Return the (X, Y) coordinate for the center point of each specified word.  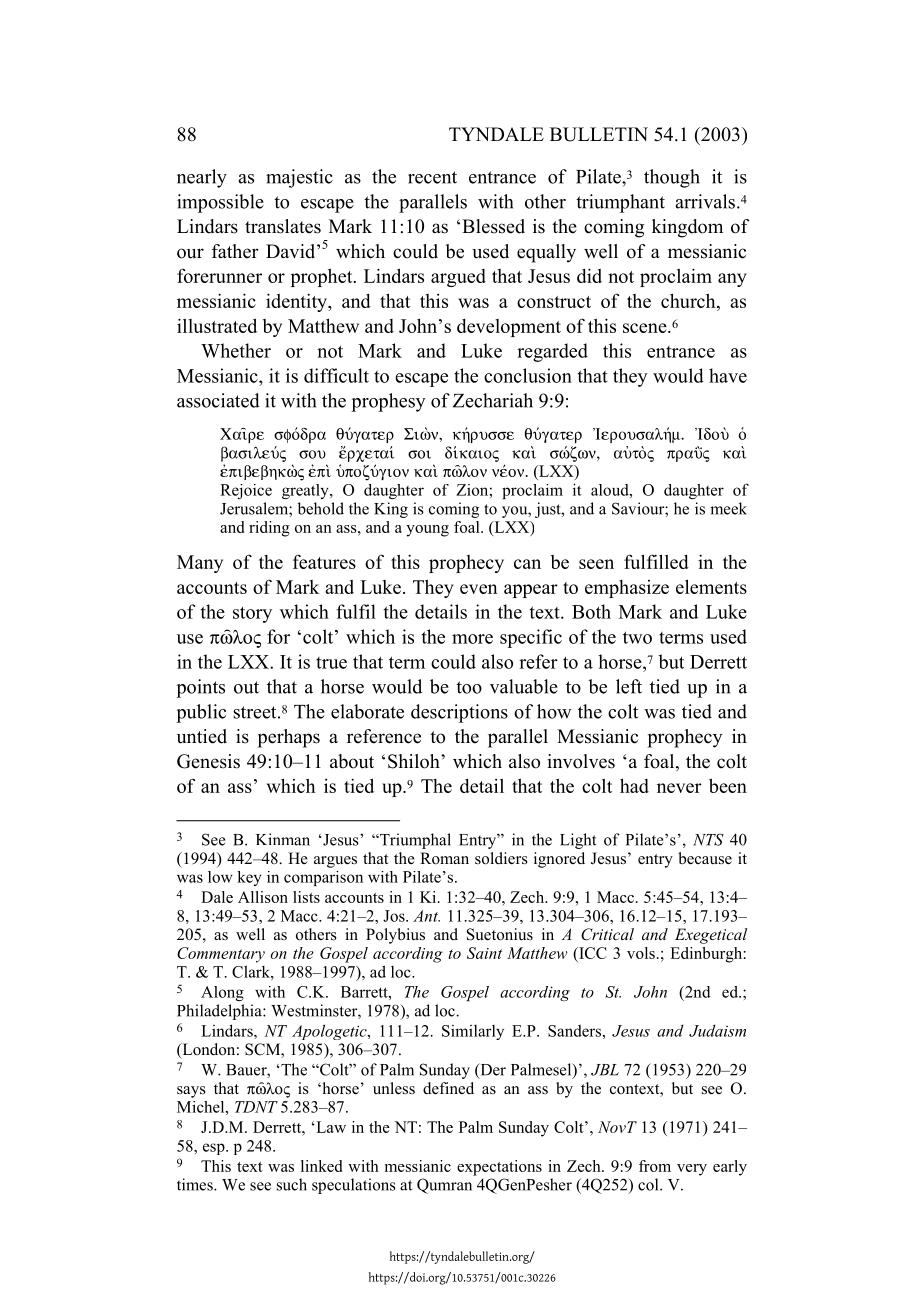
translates (283, 226)
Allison (263, 897)
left (629, 686)
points (200, 688)
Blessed (493, 226)
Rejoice (246, 491)
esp (215, 1149)
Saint (484, 953)
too (469, 687)
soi (419, 454)
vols (641, 953)
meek (728, 508)
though (672, 178)
